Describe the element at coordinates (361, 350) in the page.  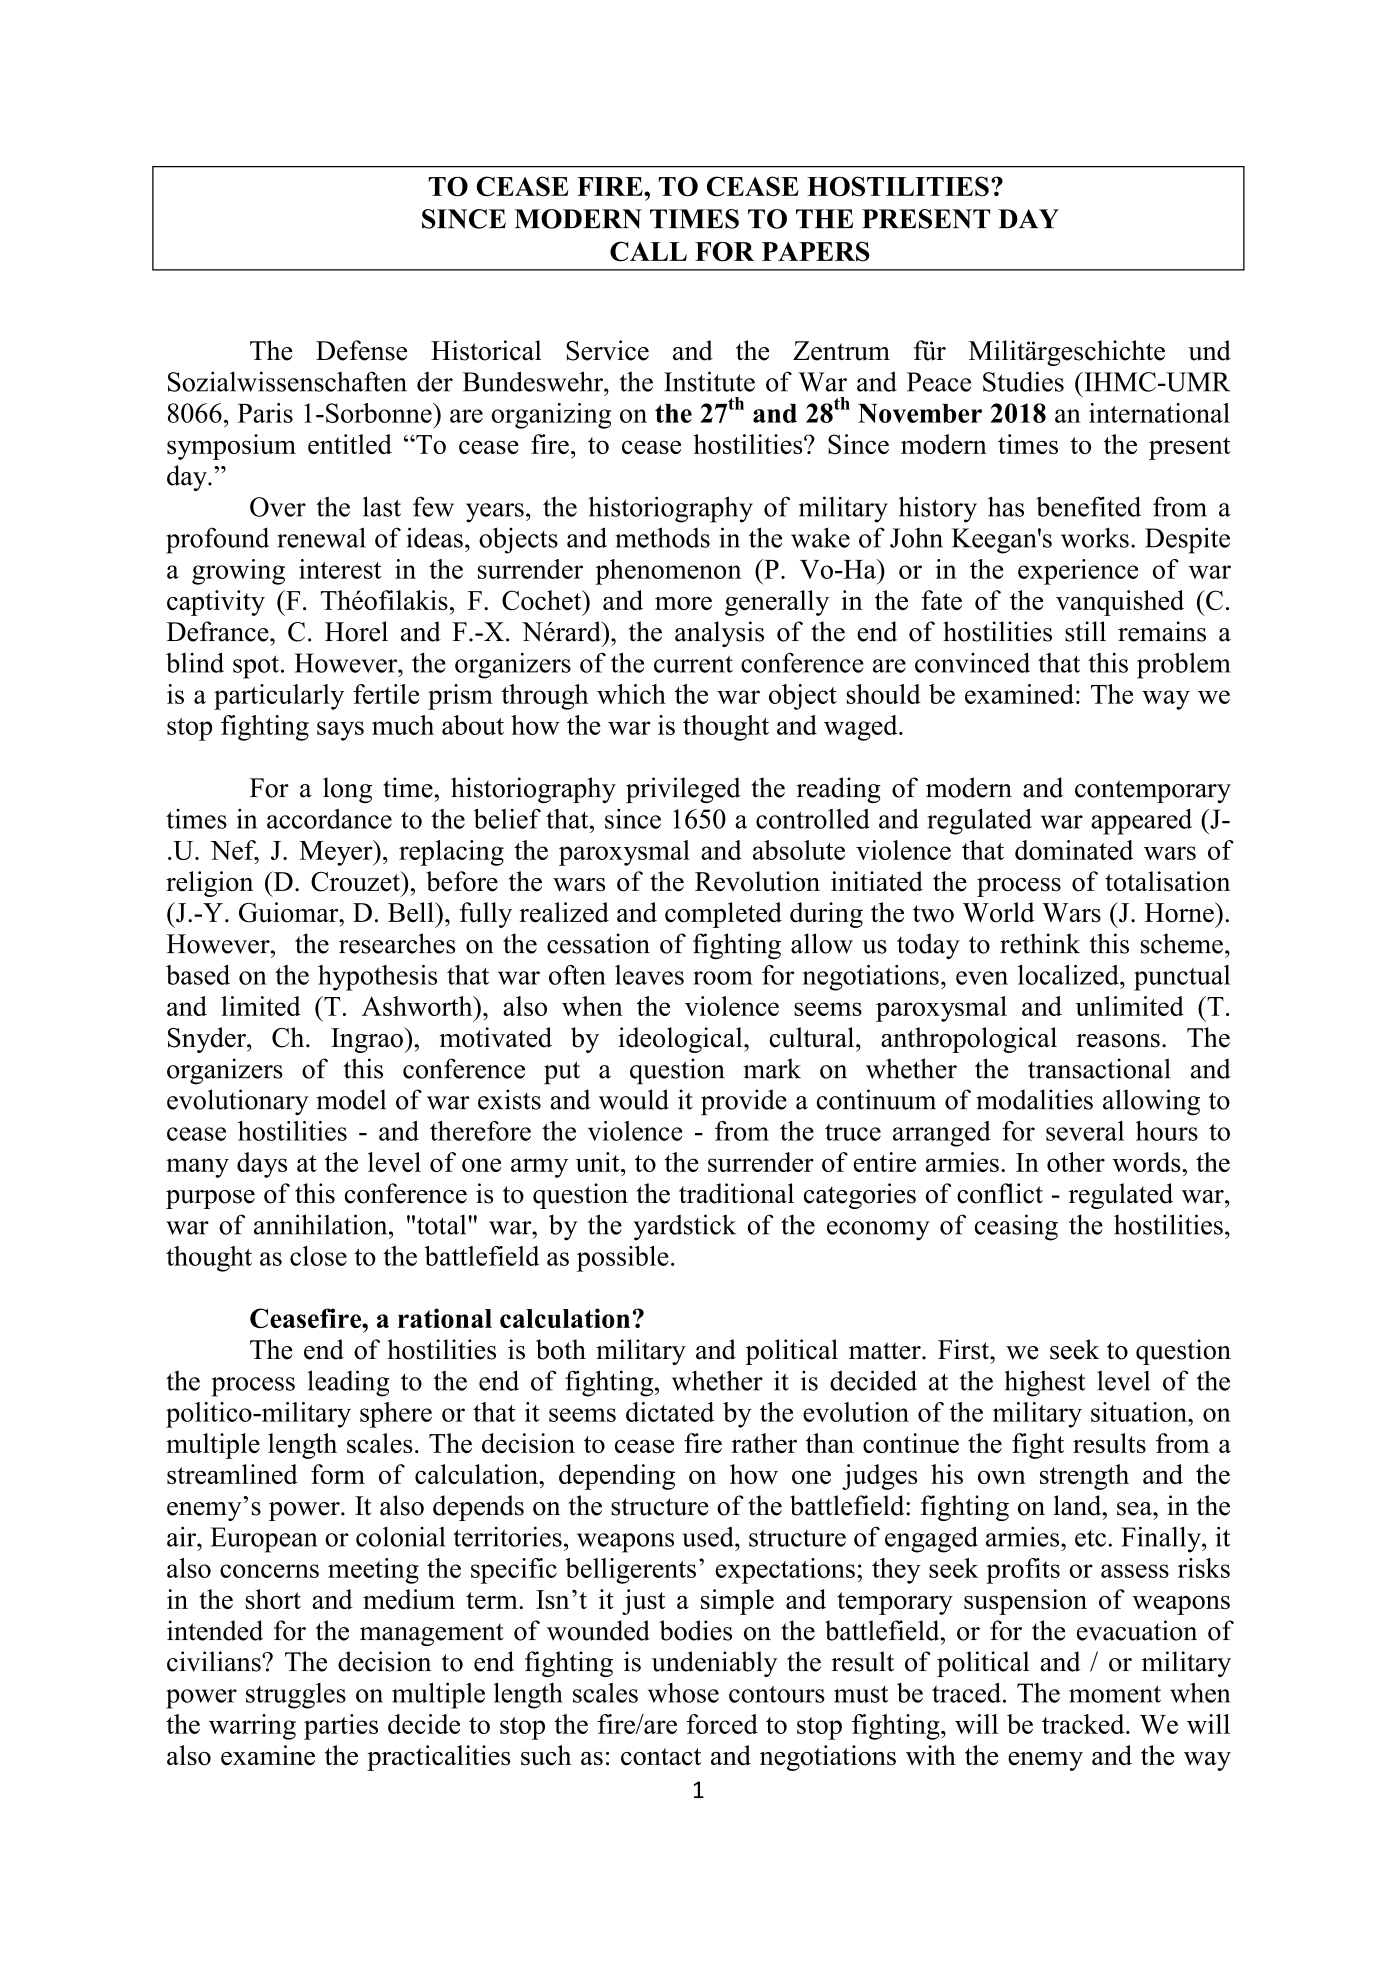
I see `Defense` at that location.
